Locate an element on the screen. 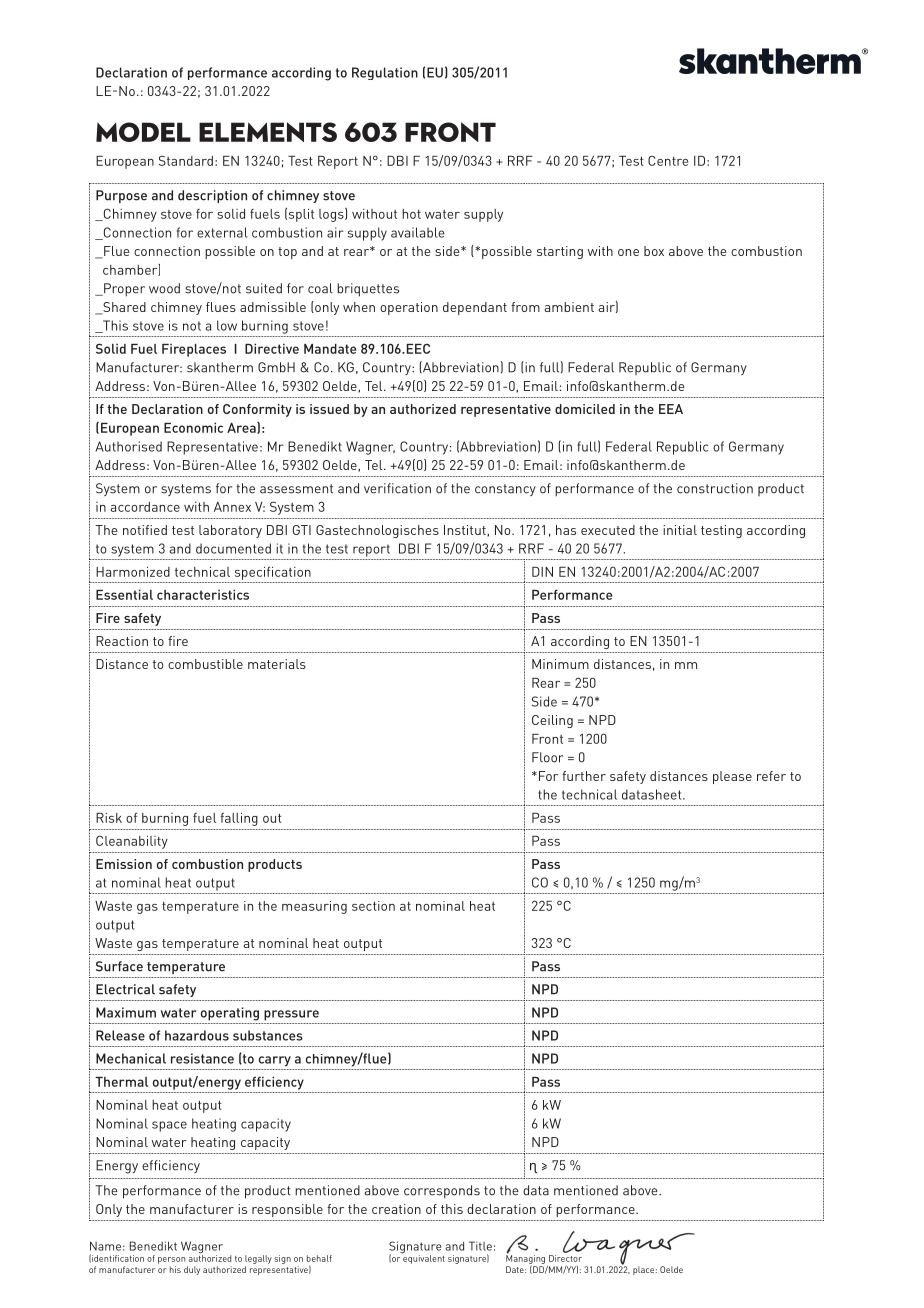  Model is located at coordinates (143, 132).
